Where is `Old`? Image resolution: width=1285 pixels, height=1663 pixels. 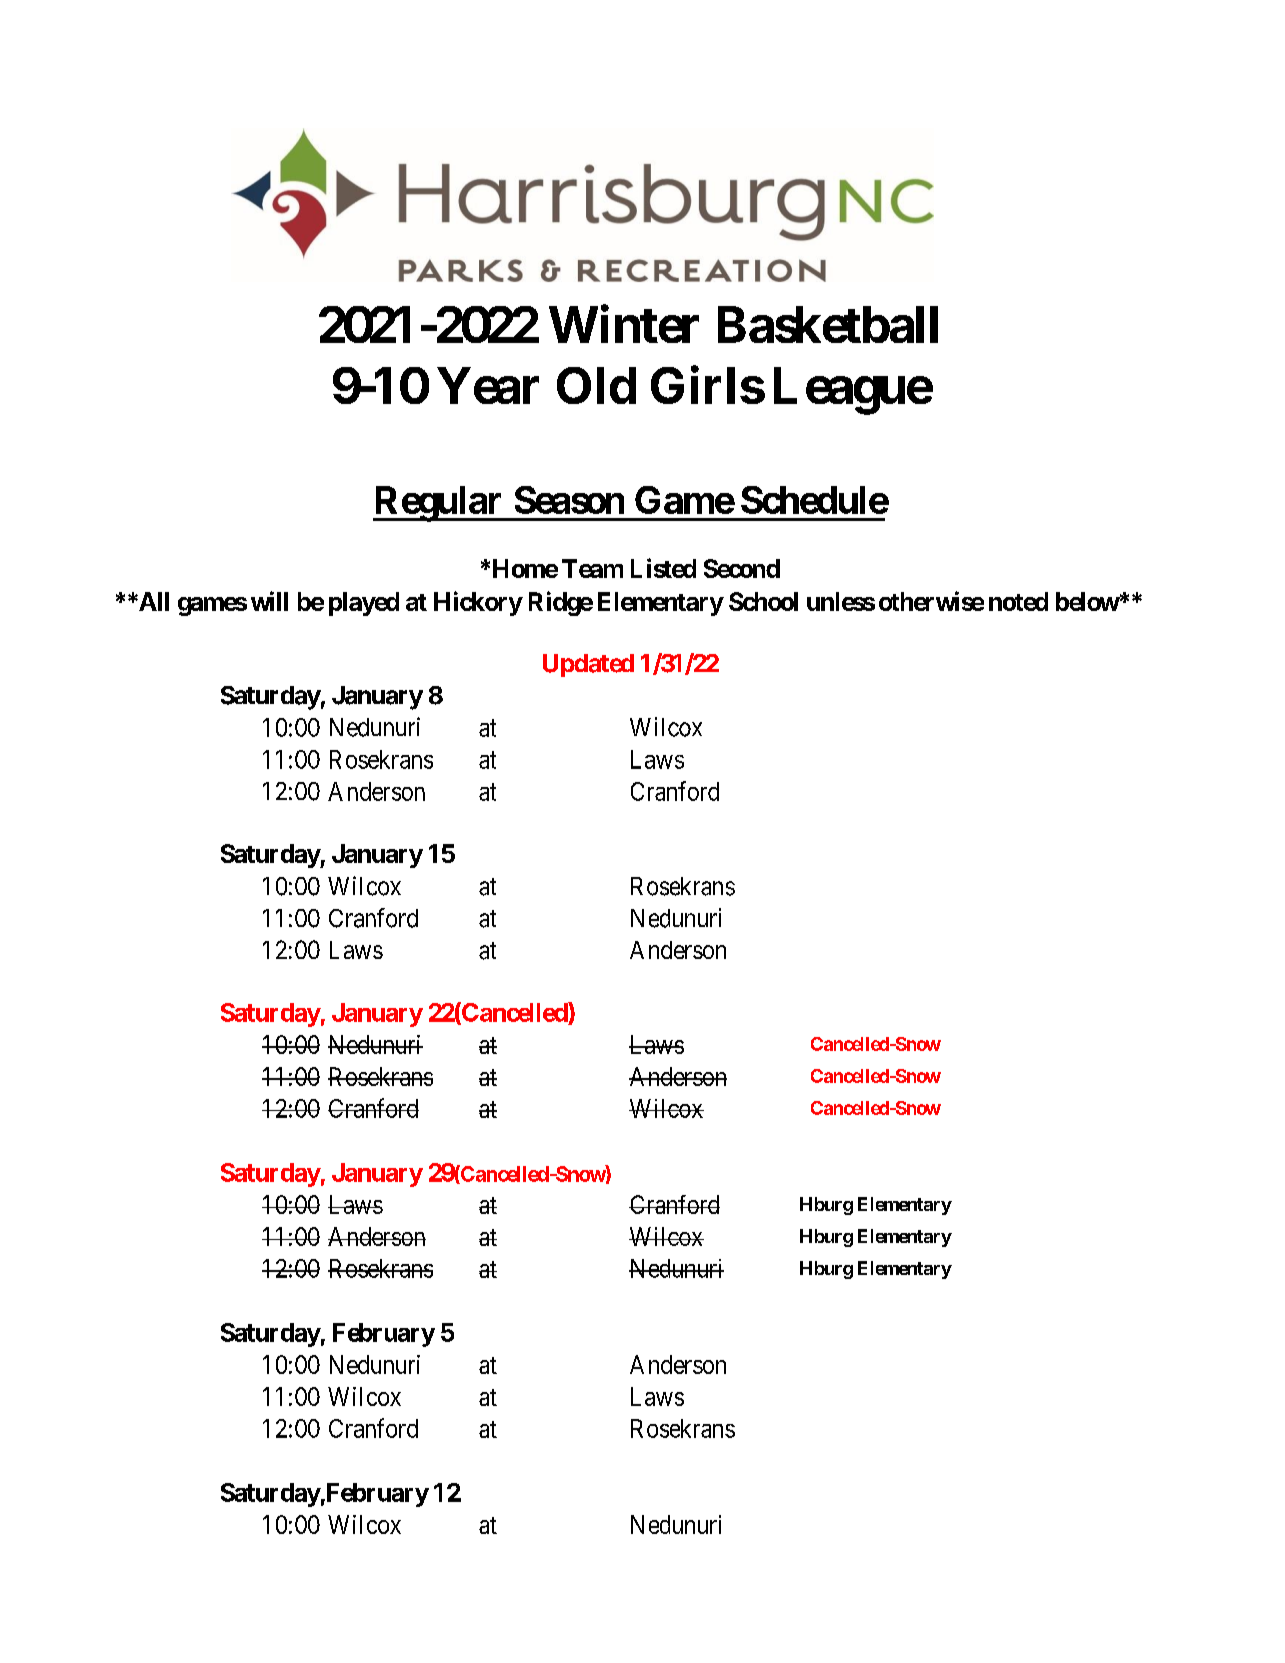 Old is located at coordinates (596, 385).
